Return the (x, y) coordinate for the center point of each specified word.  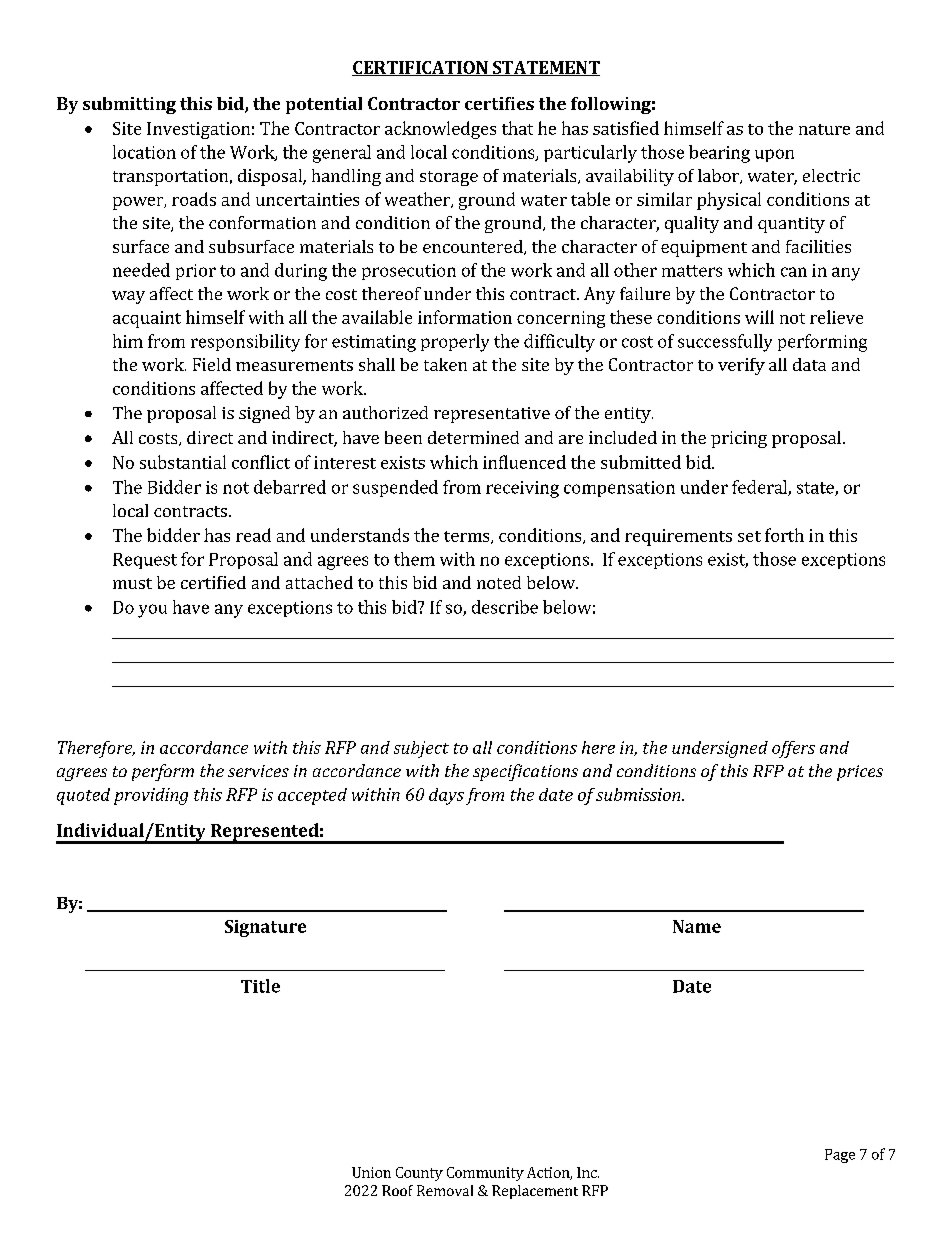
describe (505, 607)
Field (212, 364)
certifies (499, 103)
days (446, 796)
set (749, 536)
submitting (129, 105)
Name (697, 926)
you (152, 611)
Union (371, 1172)
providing (151, 796)
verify (741, 366)
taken (445, 364)
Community (485, 1174)
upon (774, 155)
